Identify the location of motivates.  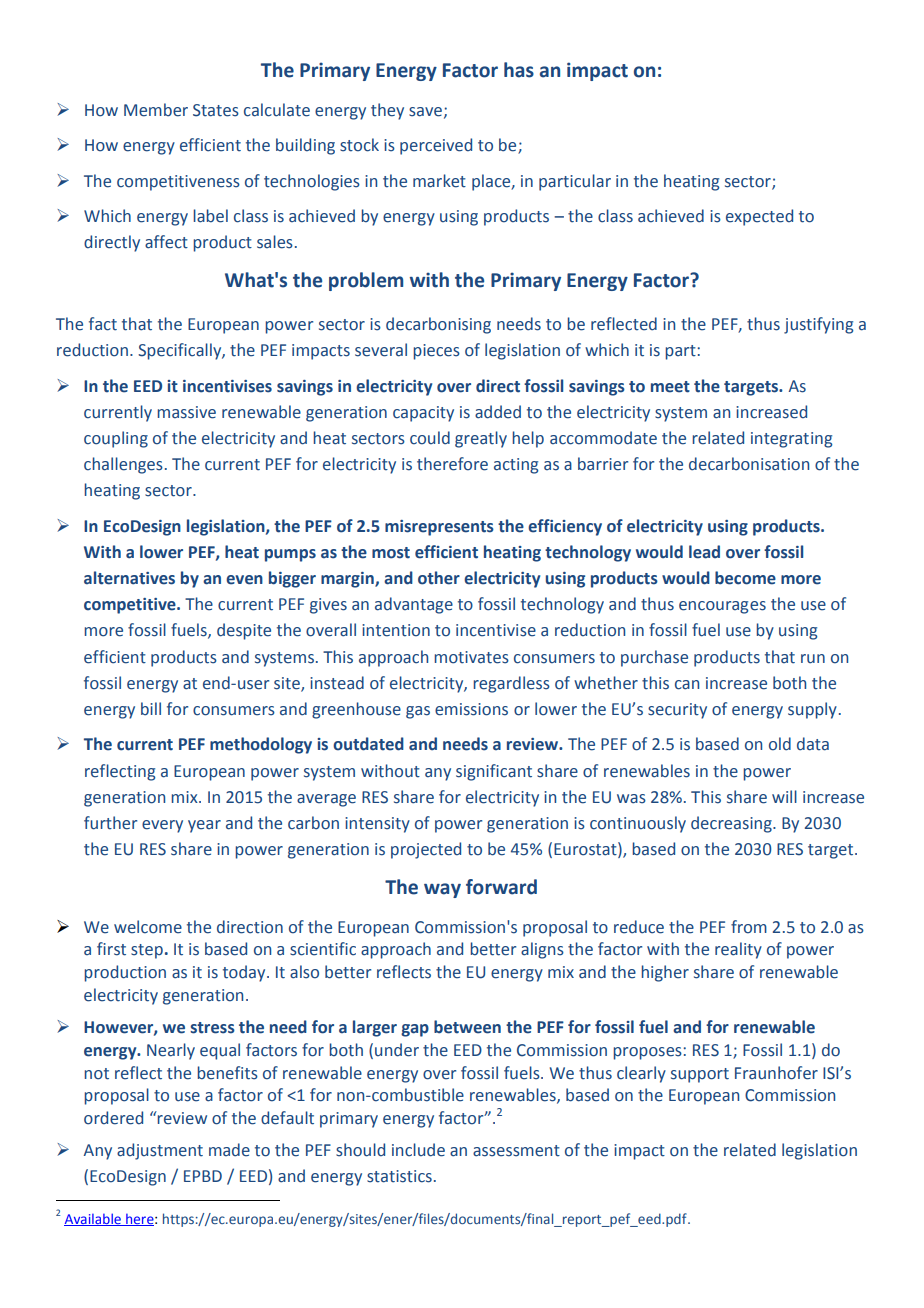
(471, 657).
